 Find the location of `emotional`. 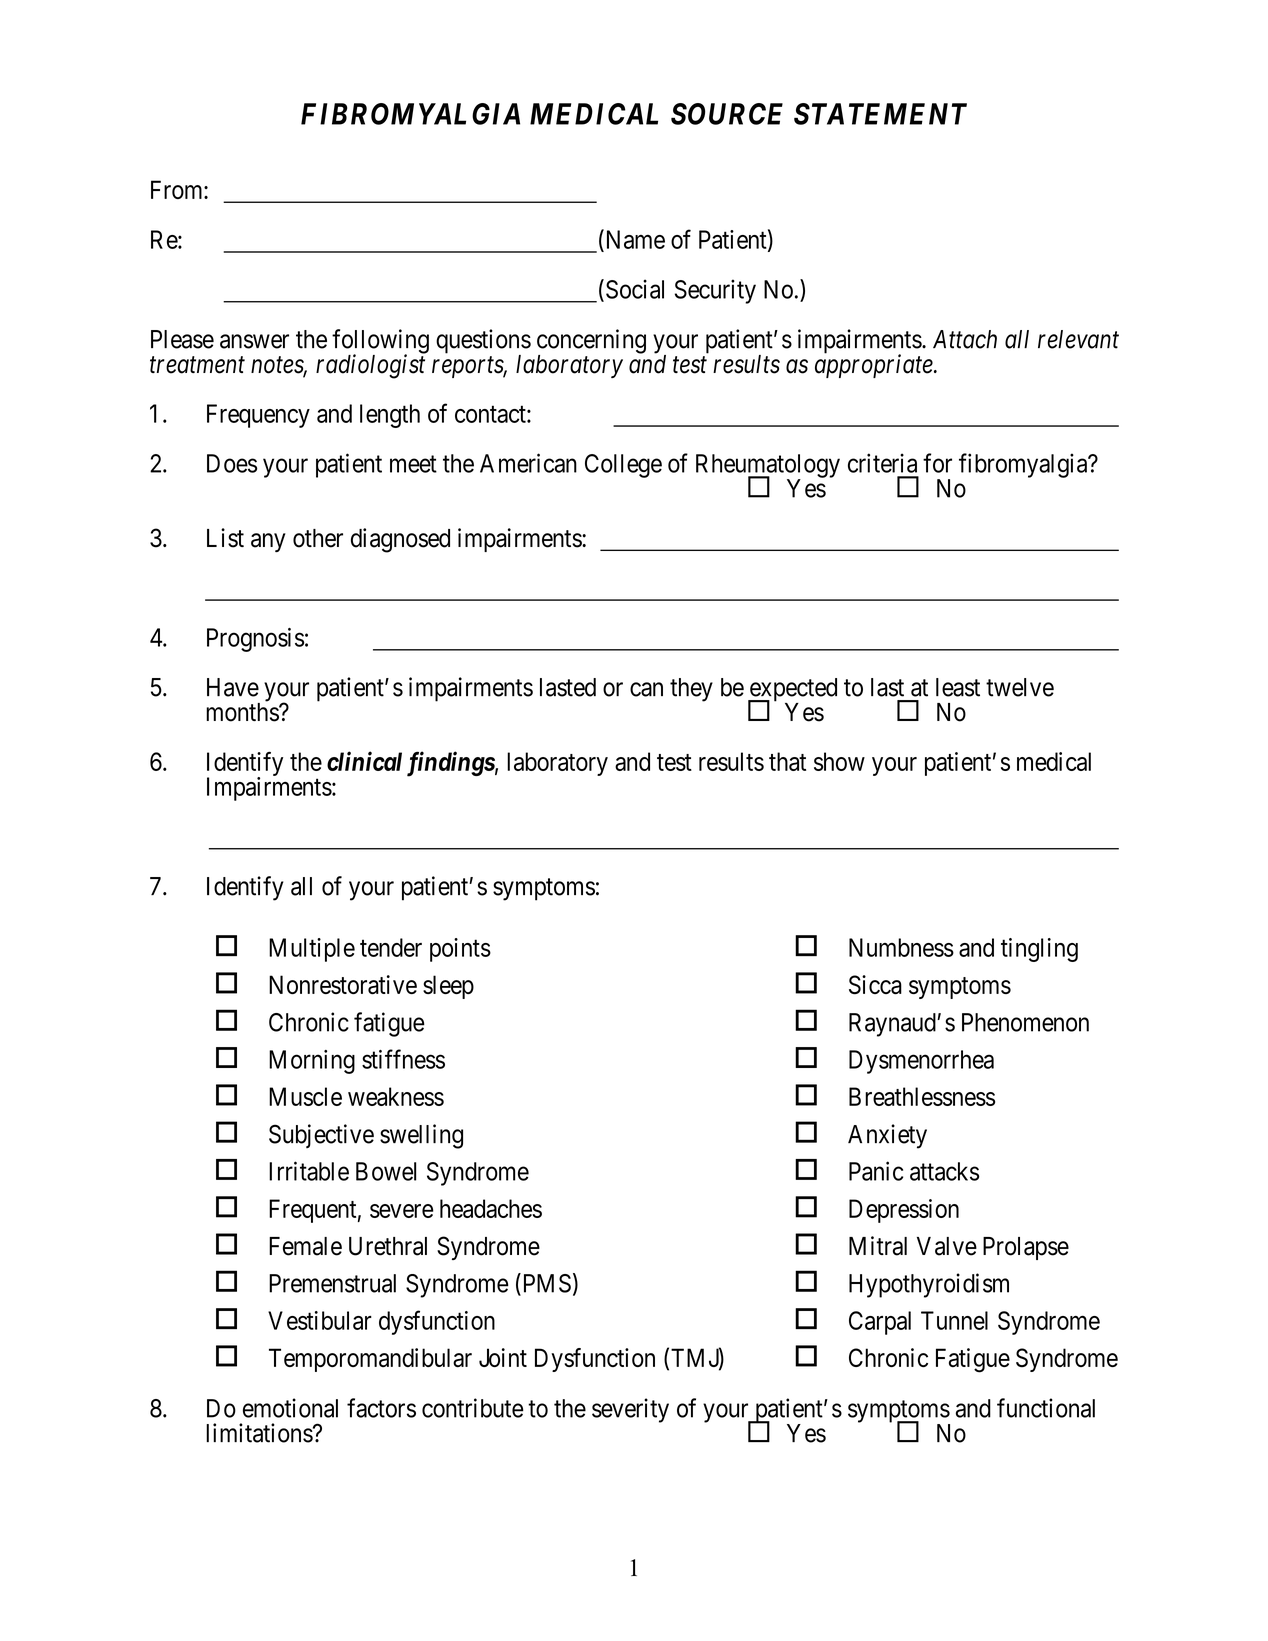

emotional is located at coordinates (290, 1408).
